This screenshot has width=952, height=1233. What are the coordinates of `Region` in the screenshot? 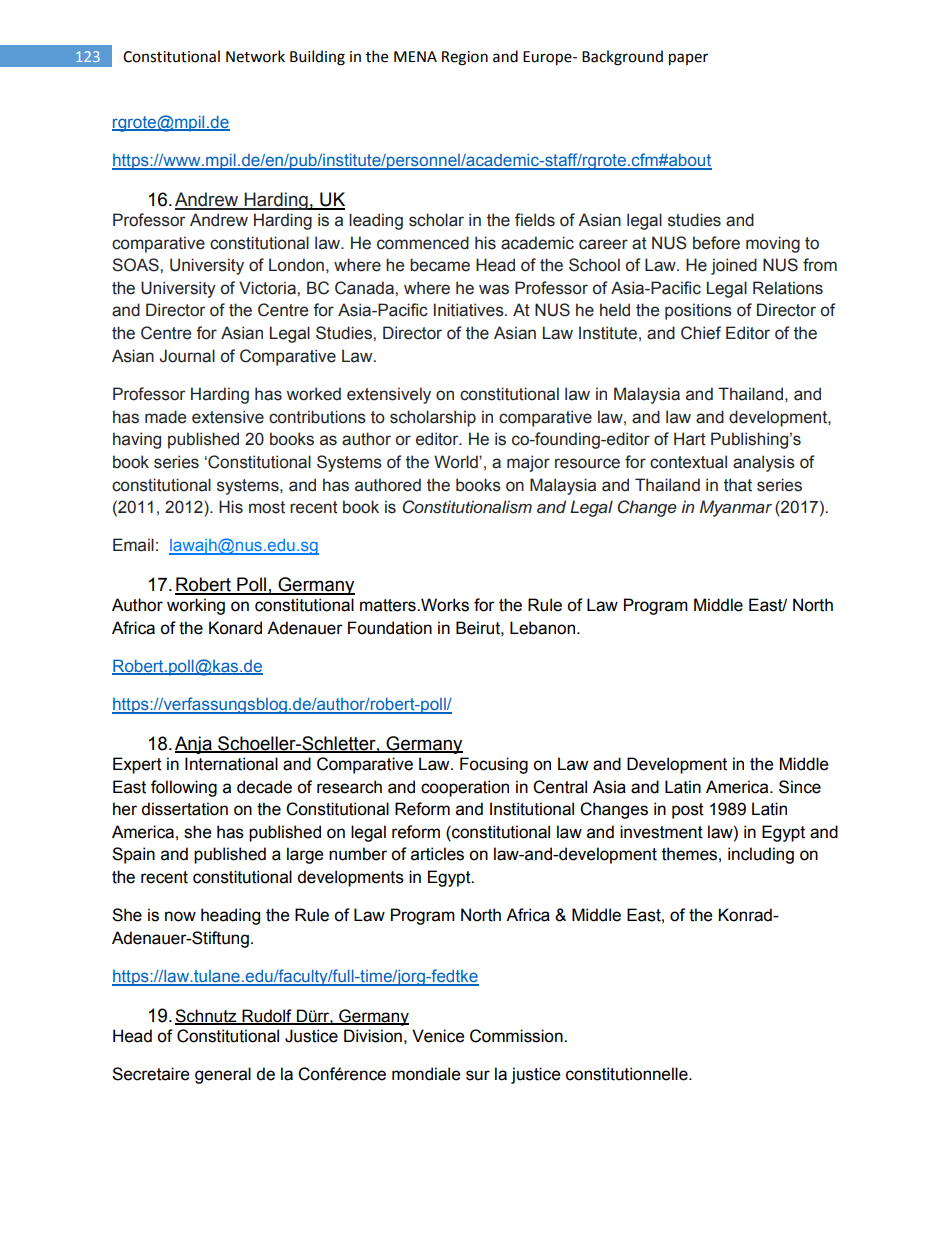 It's located at (465, 58).
